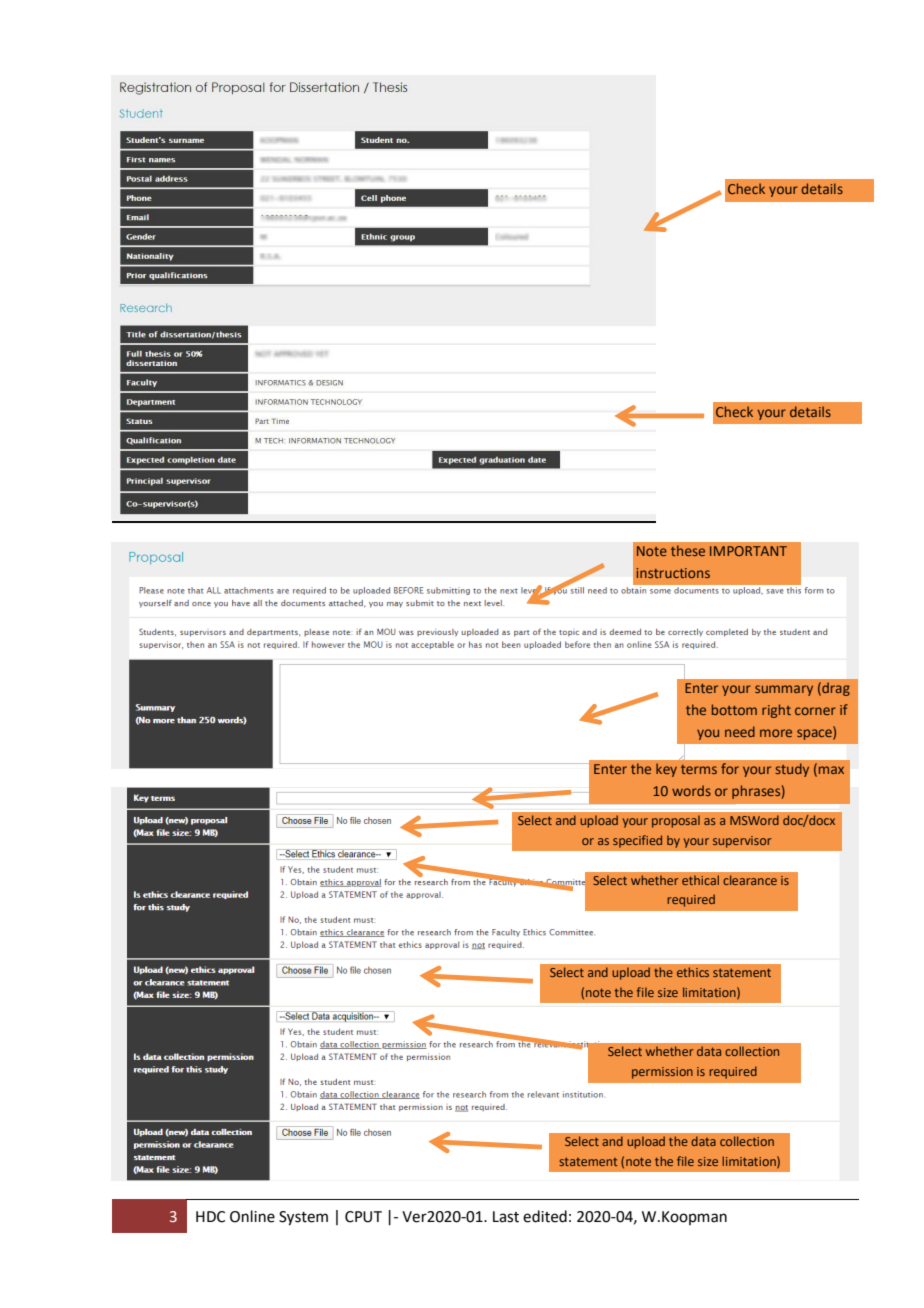 Image resolution: width=924 pixels, height=1308 pixels. I want to click on IMPORTANT, so click(748, 551).
